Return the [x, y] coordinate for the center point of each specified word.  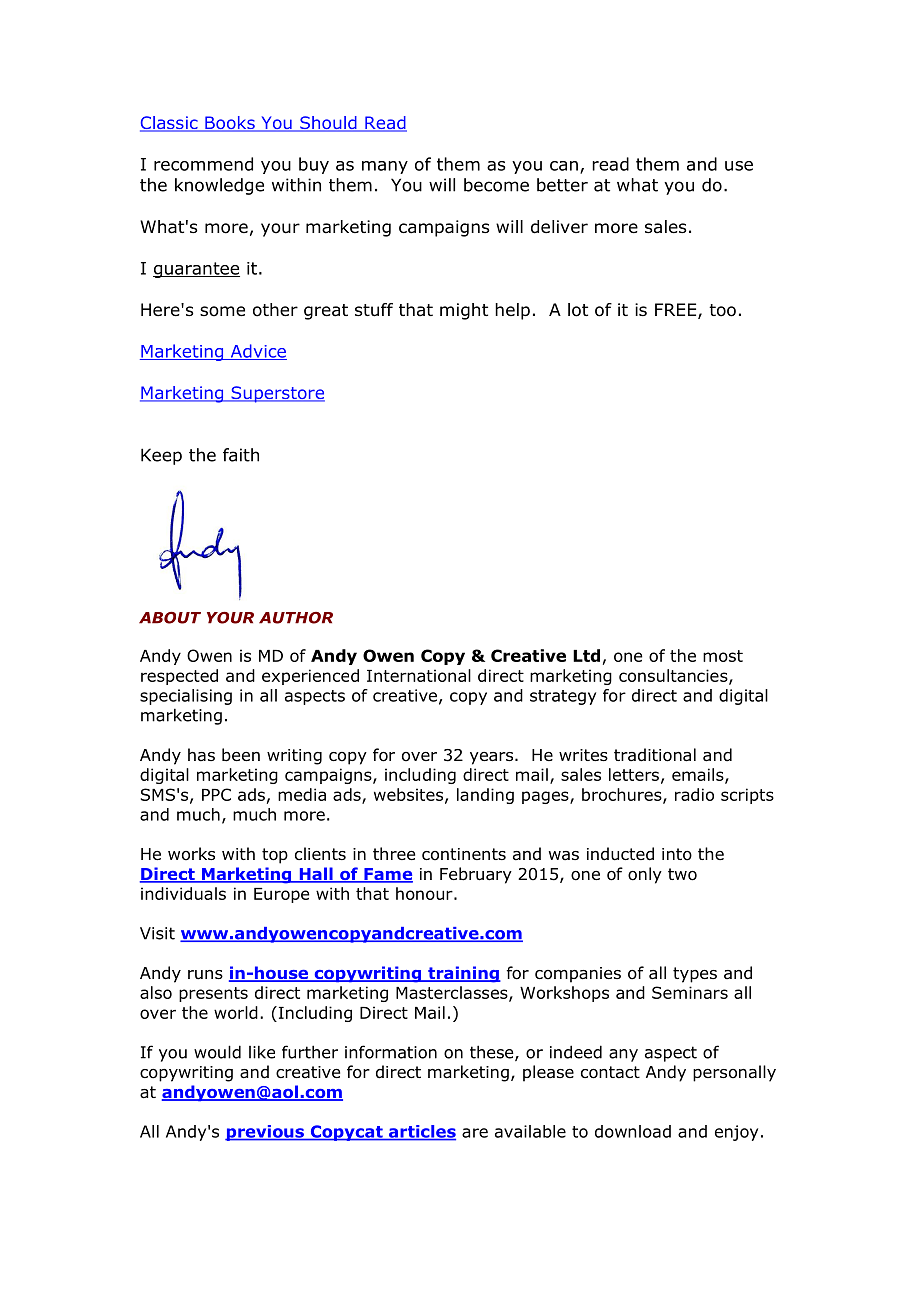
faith [241, 455]
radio [694, 794]
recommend [203, 164]
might [464, 311]
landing [485, 796]
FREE [677, 311]
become [496, 185]
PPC [216, 794]
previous [265, 1133]
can [564, 166]
